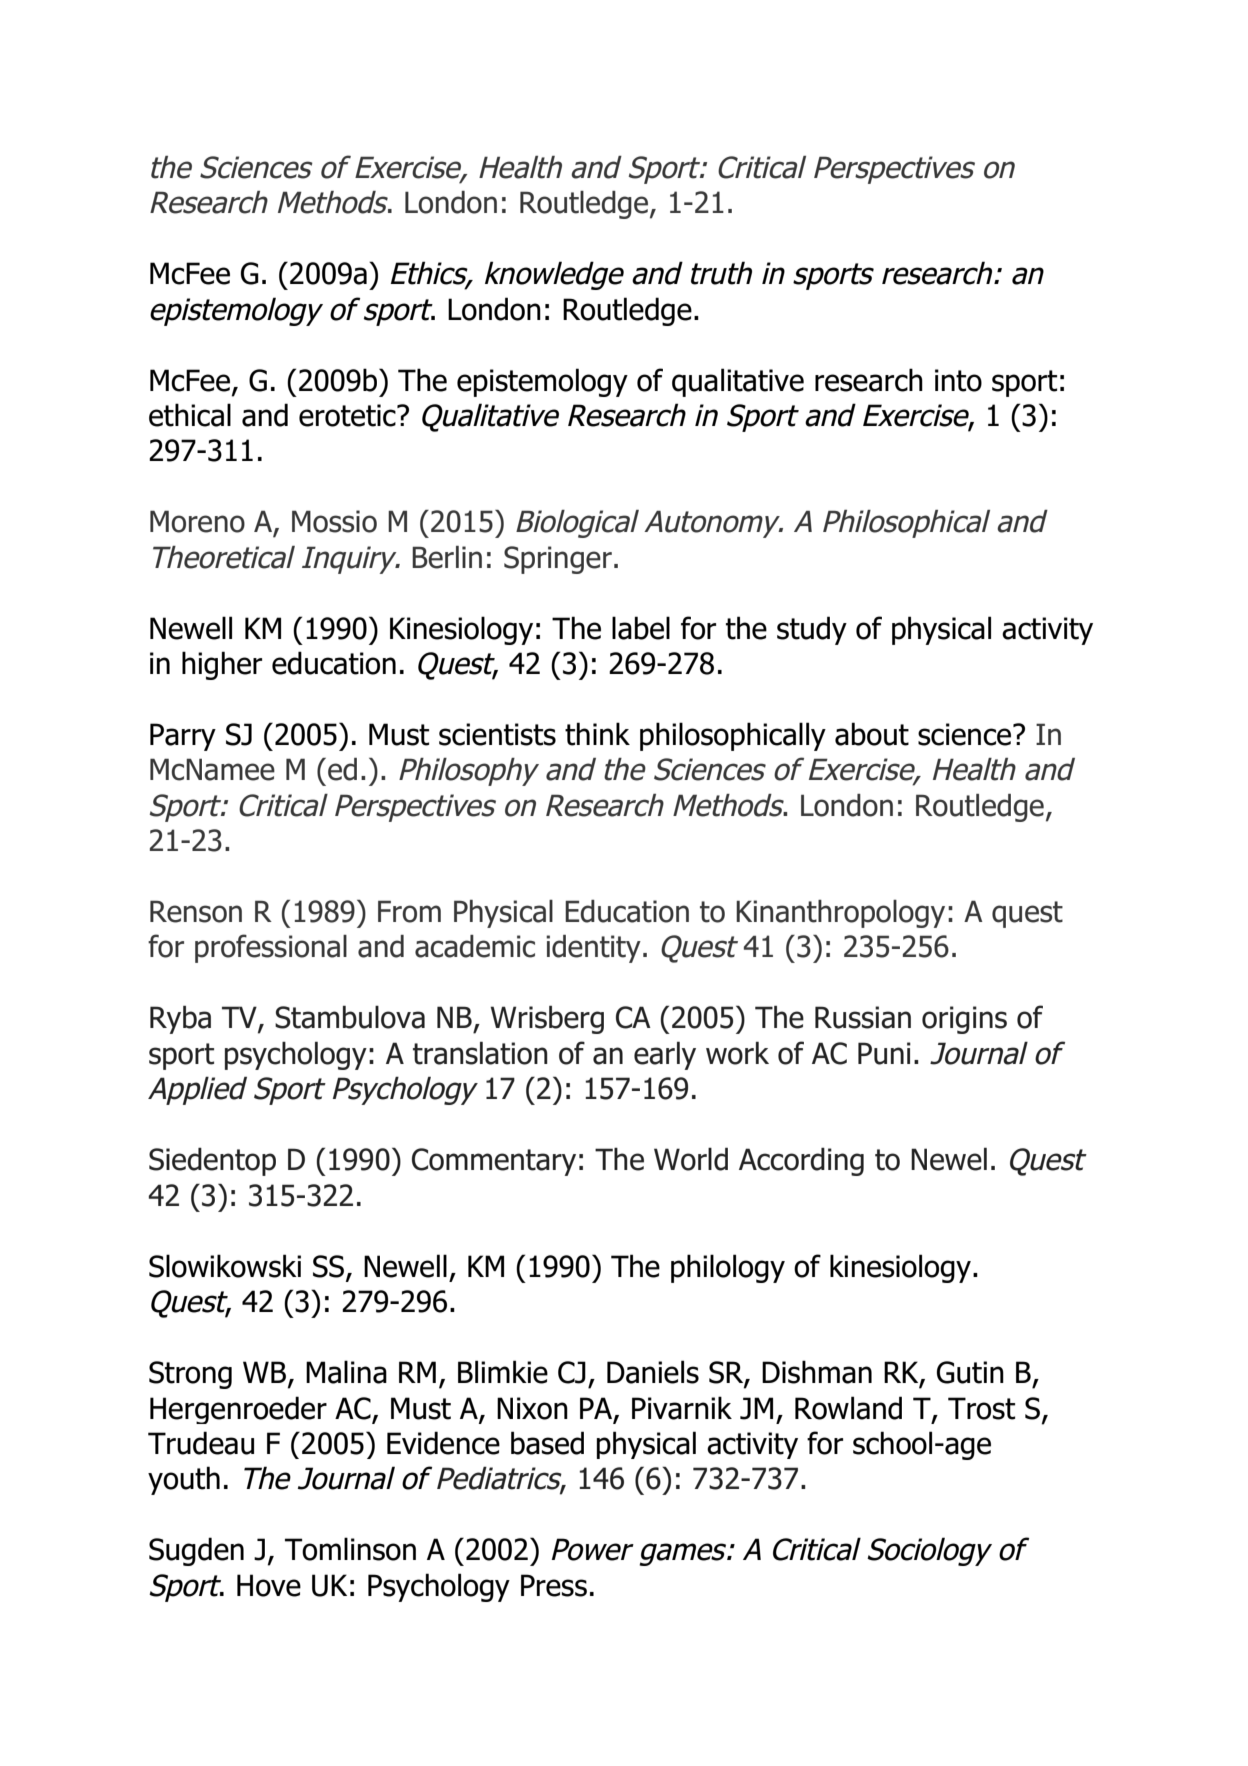 The height and width of the image is (1766, 1248). What do you see at coordinates (958, 380) in the image?
I see `into` at bounding box center [958, 380].
